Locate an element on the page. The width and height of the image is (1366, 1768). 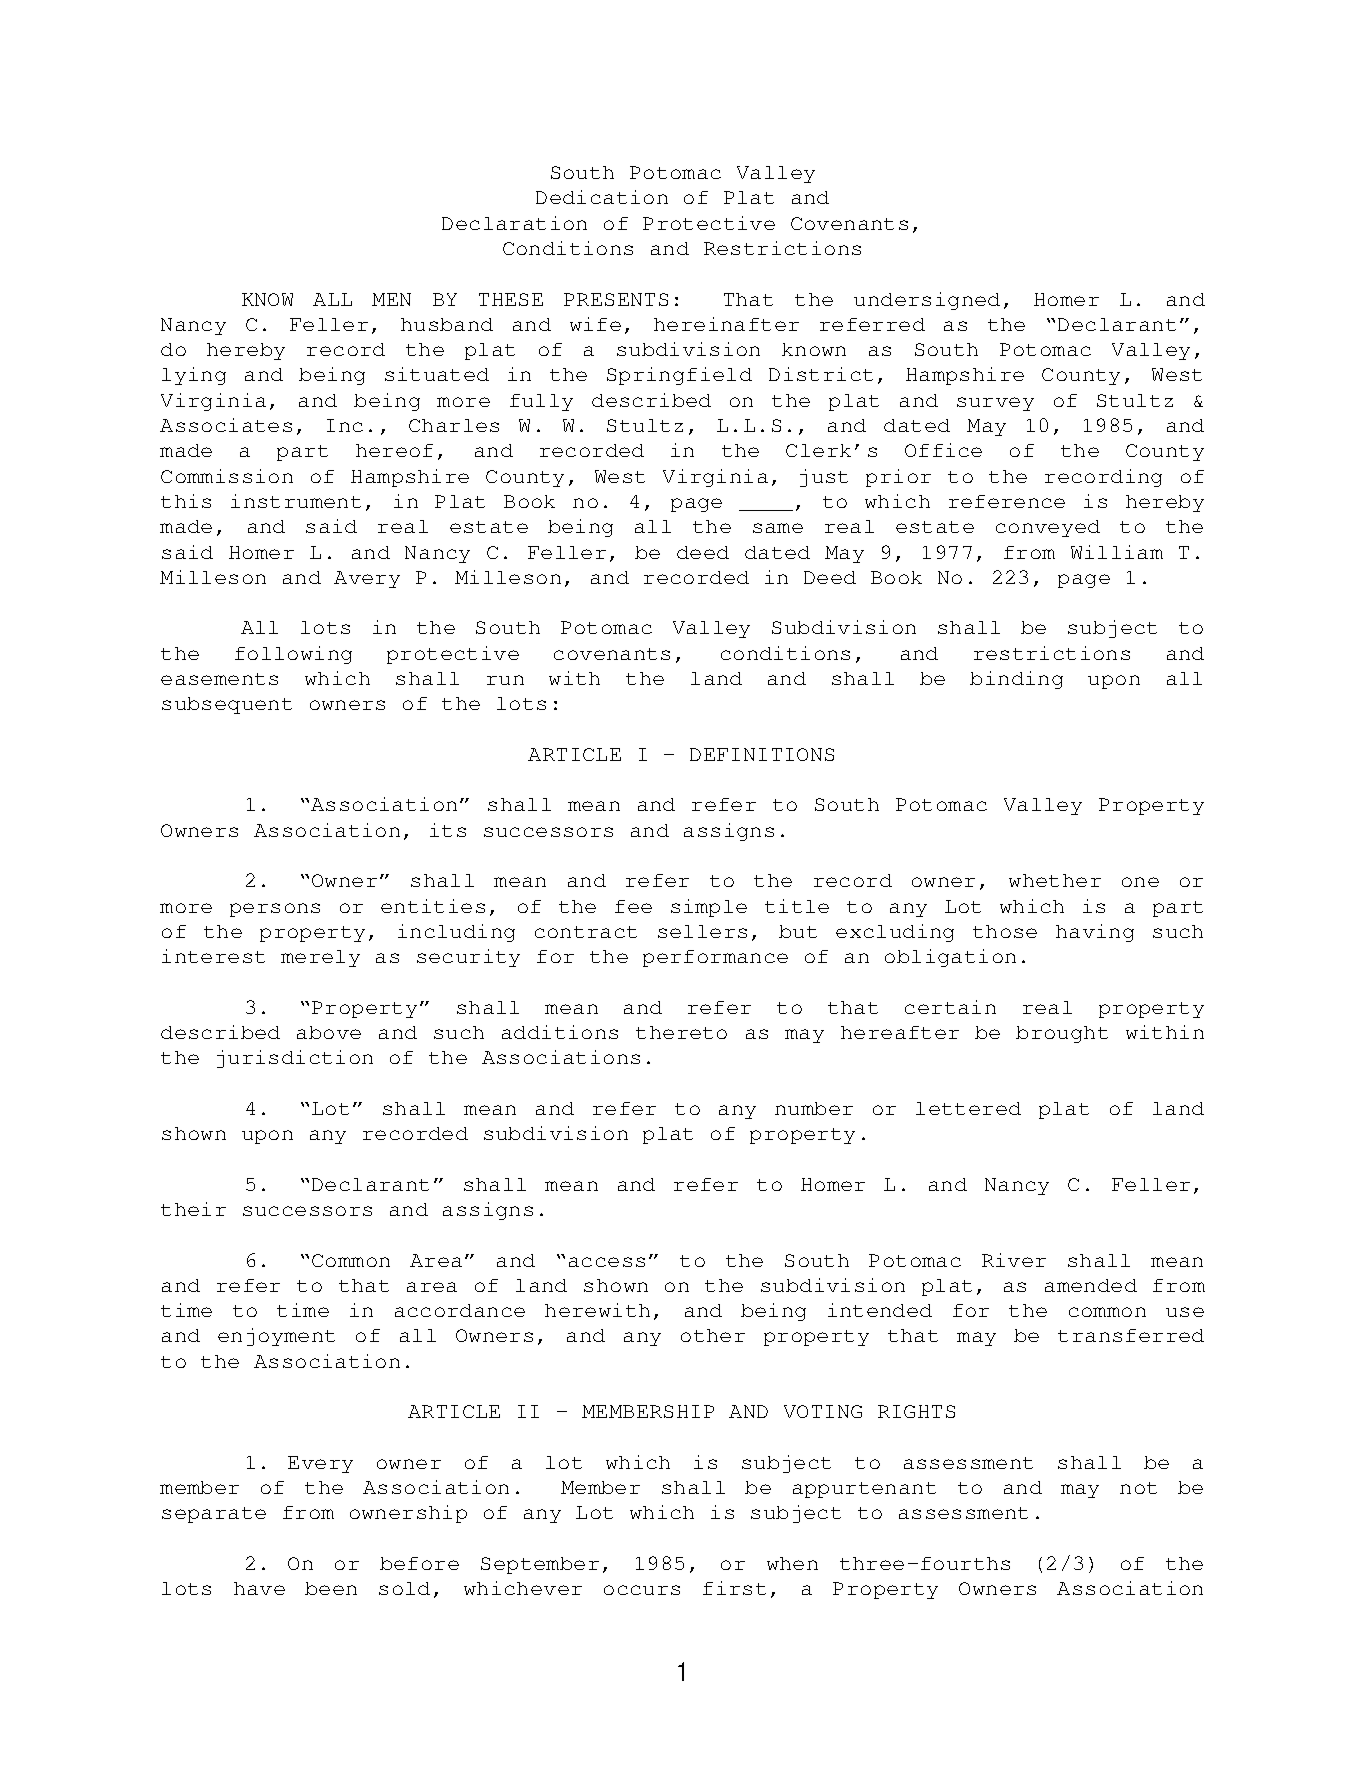
same is located at coordinates (778, 528).
